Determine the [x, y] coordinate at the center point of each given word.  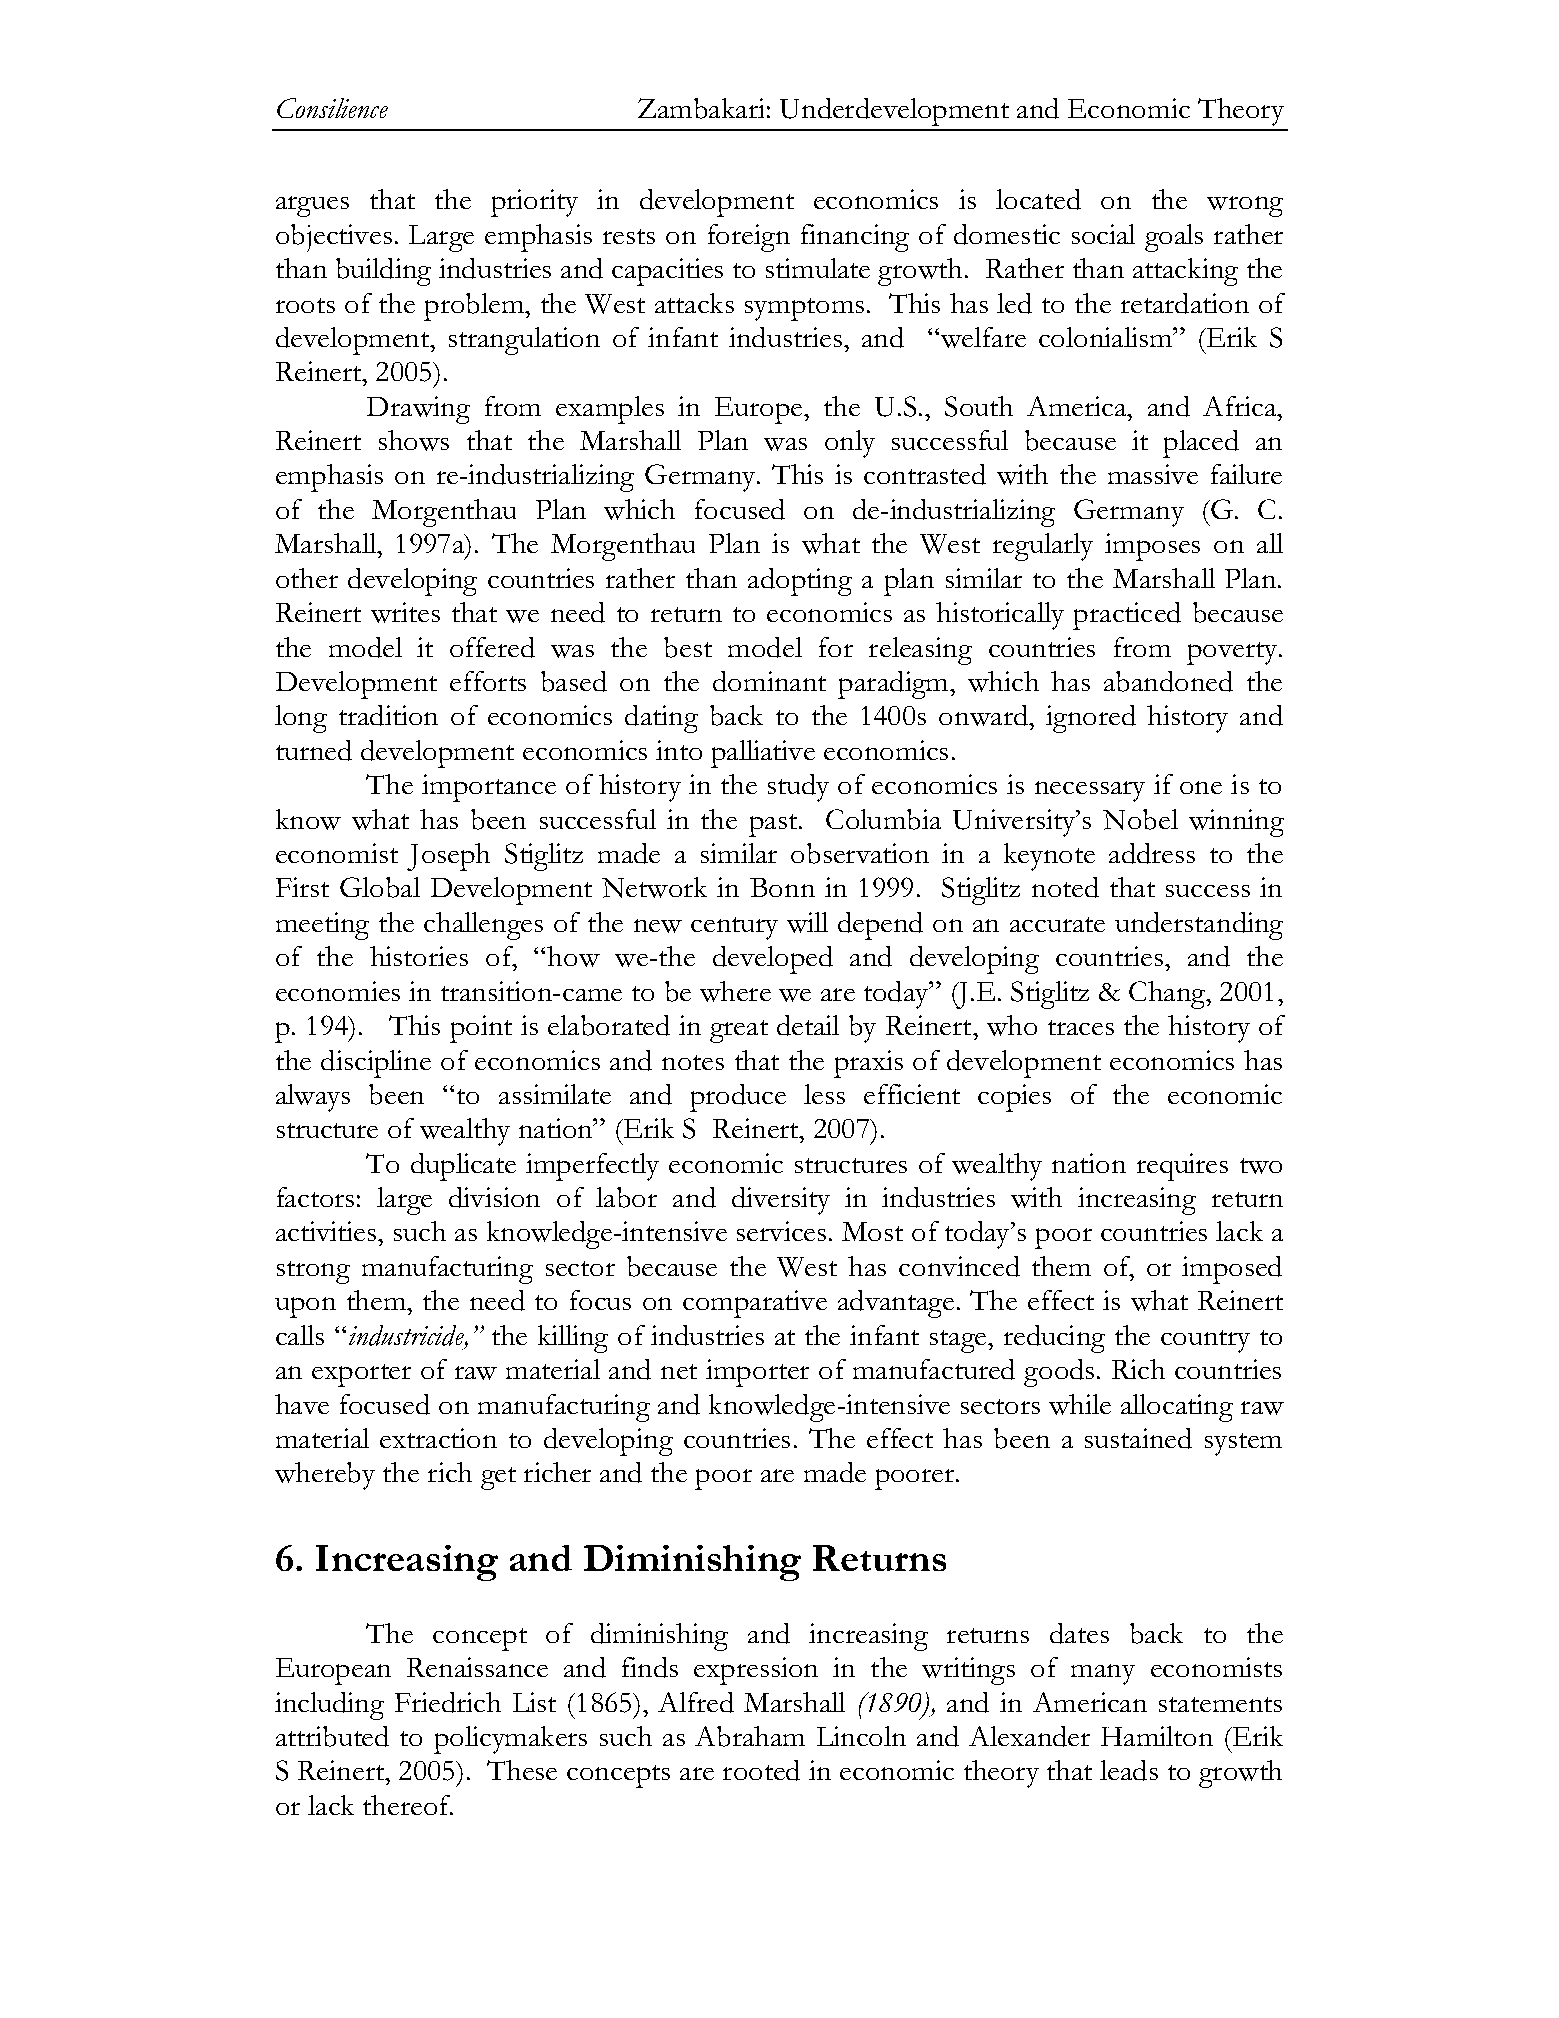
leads [1129, 1770]
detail [808, 1025]
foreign [749, 238]
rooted [761, 1770]
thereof [408, 1805]
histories [419, 956]
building [383, 272]
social [1103, 234]
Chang [1168, 995]
